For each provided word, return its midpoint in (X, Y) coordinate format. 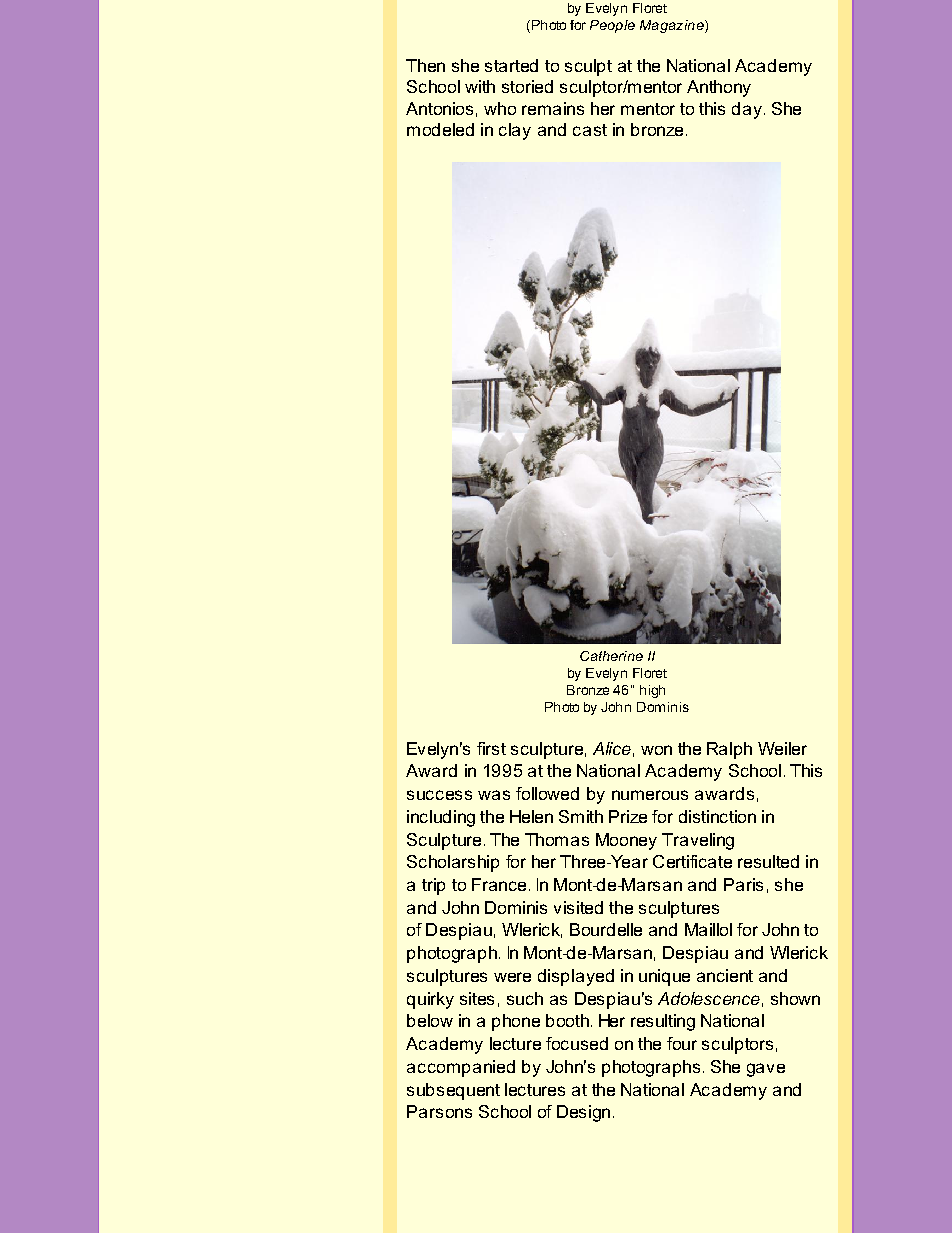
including (441, 818)
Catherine (611, 656)
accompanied (461, 1068)
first (491, 748)
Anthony (719, 88)
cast (590, 130)
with (480, 86)
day (747, 110)
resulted (768, 861)
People (612, 26)
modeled (440, 129)
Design (583, 1113)
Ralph (729, 750)
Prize (628, 816)
